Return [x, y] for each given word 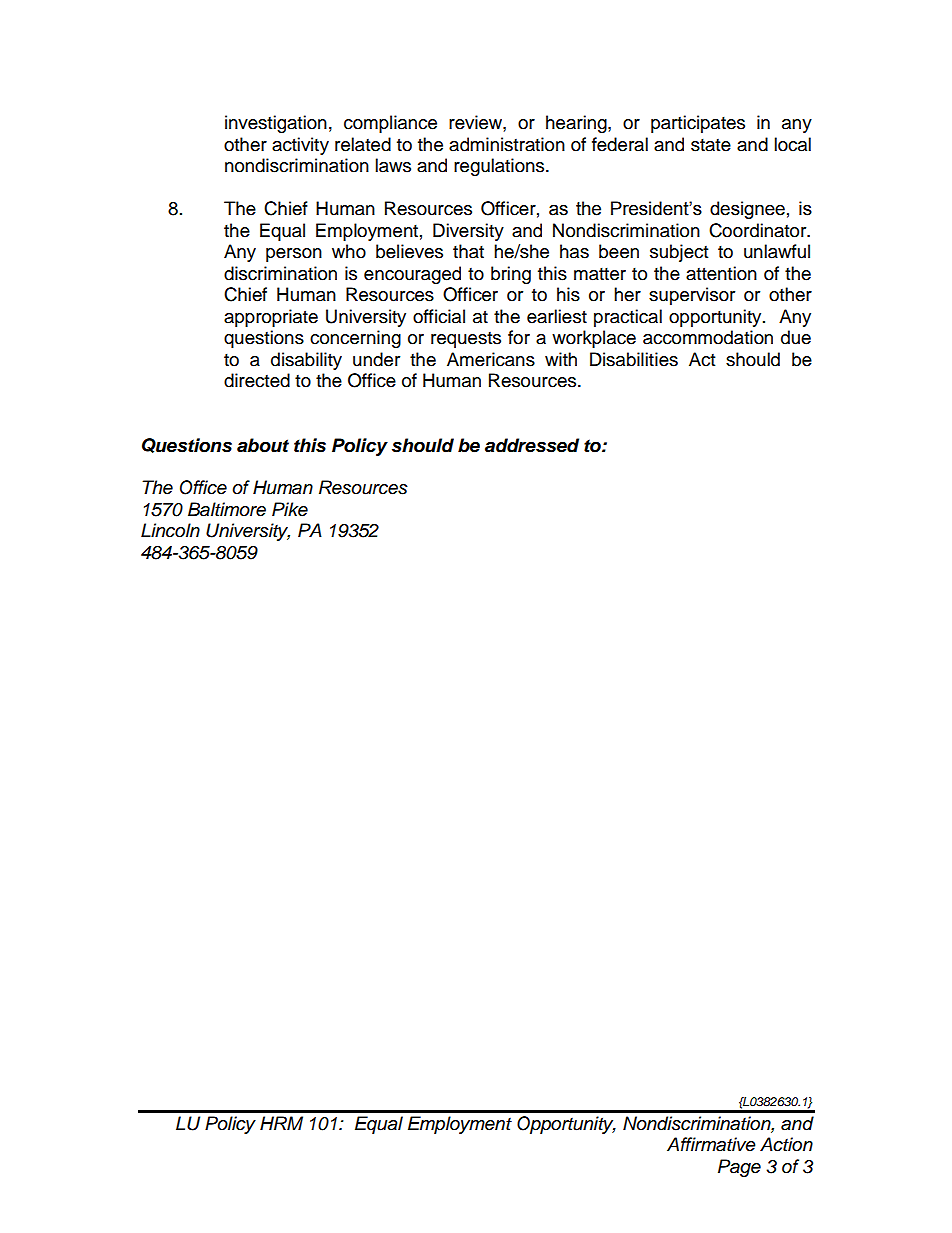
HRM [281, 1123]
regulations [500, 167]
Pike [290, 509]
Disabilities [634, 359]
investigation [276, 124]
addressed [532, 445]
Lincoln [170, 530]
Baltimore [227, 509]
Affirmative [711, 1144]
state [711, 145]
